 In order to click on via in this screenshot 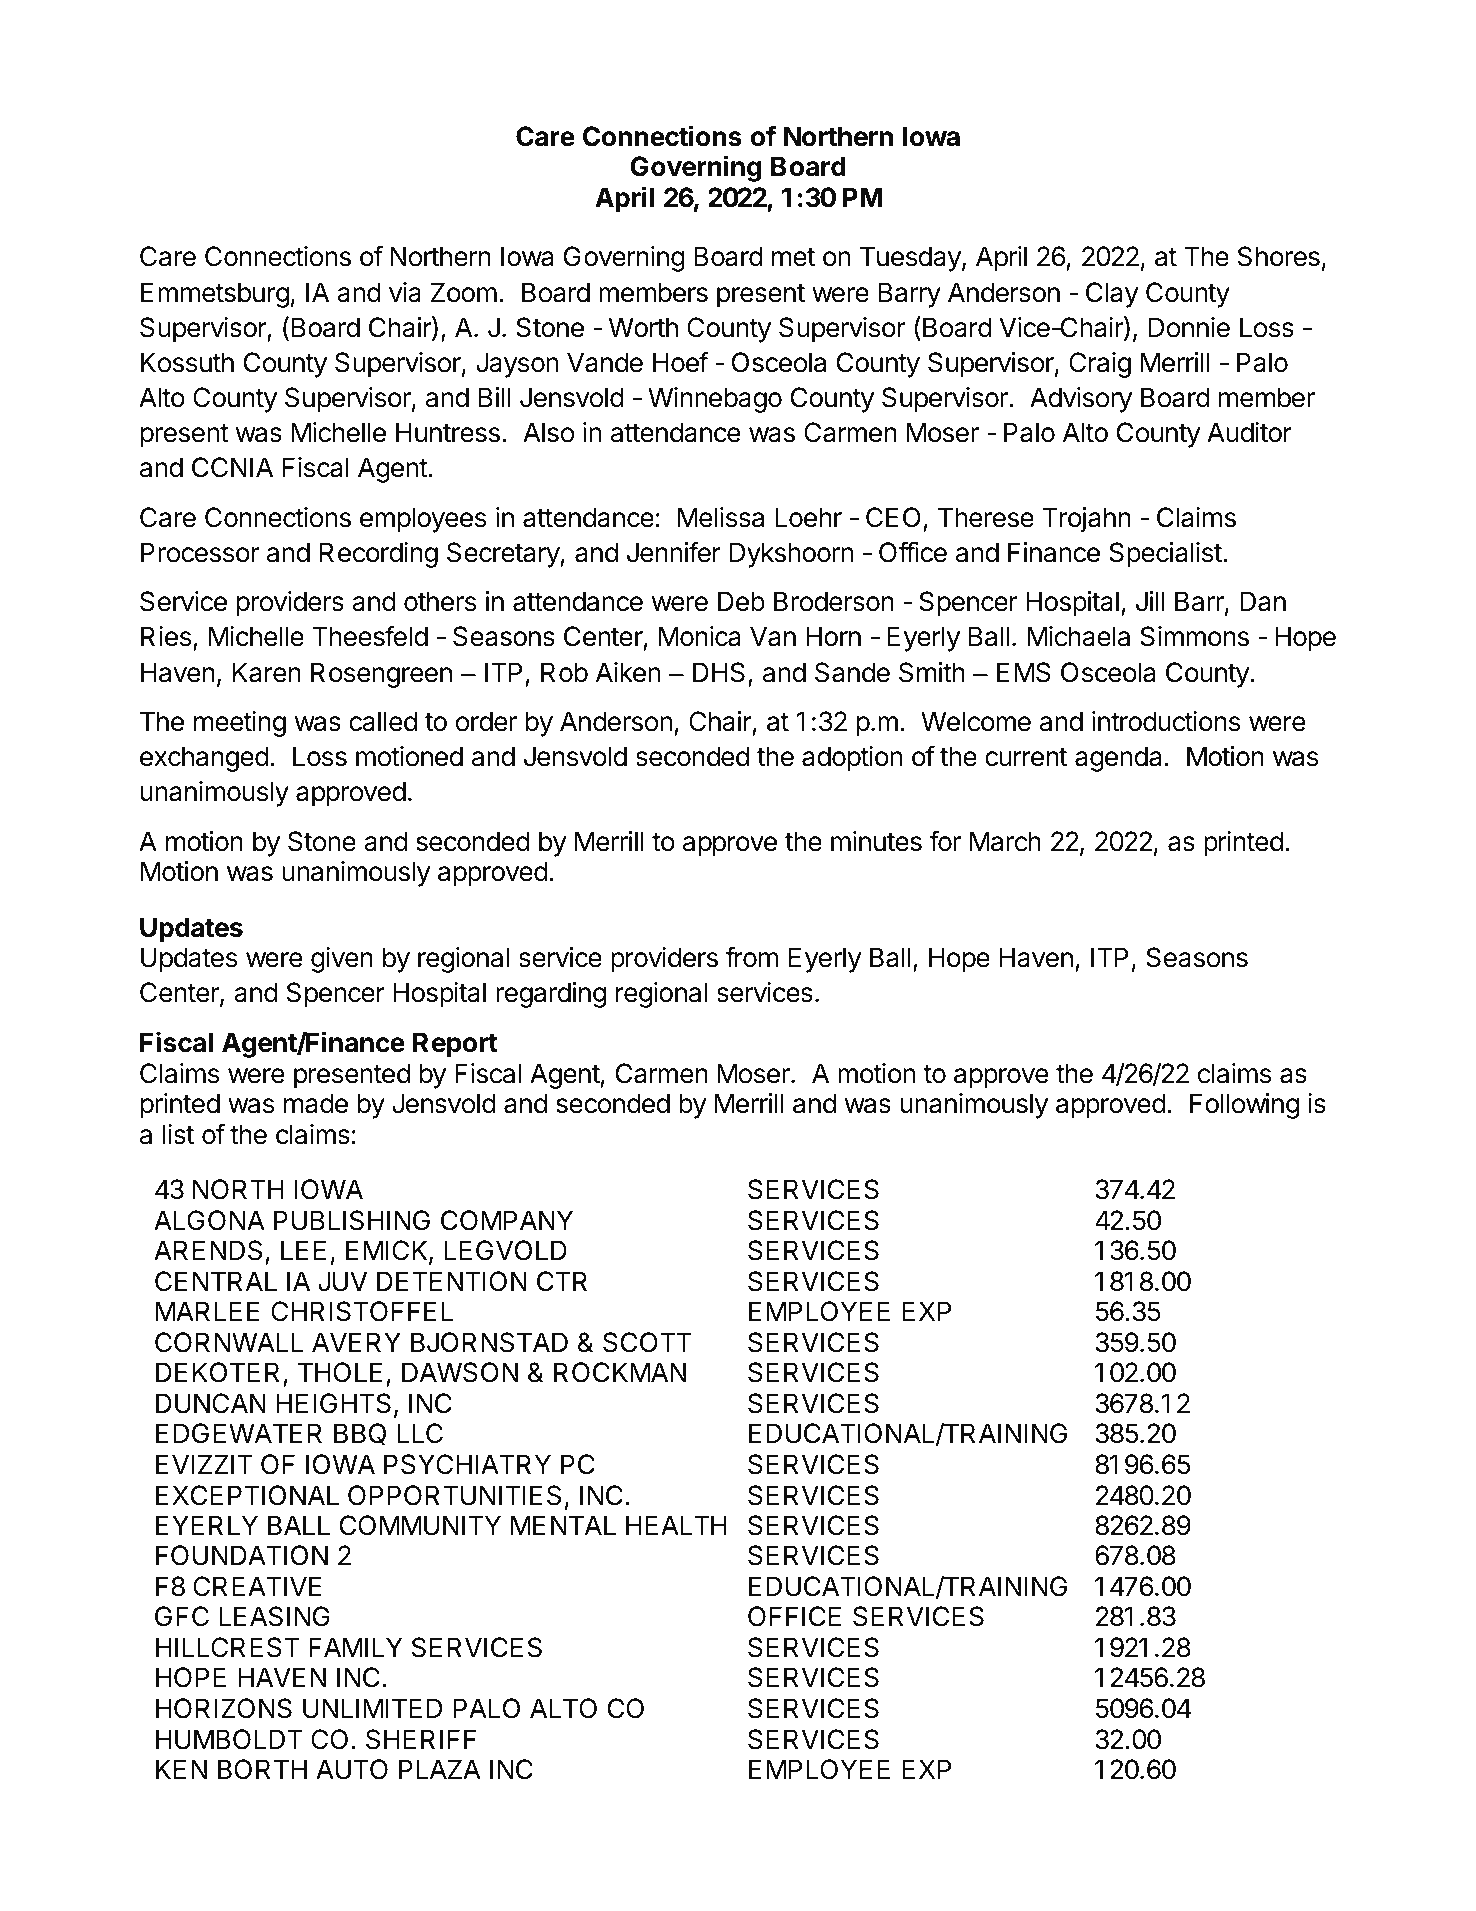, I will do `click(405, 292)`.
